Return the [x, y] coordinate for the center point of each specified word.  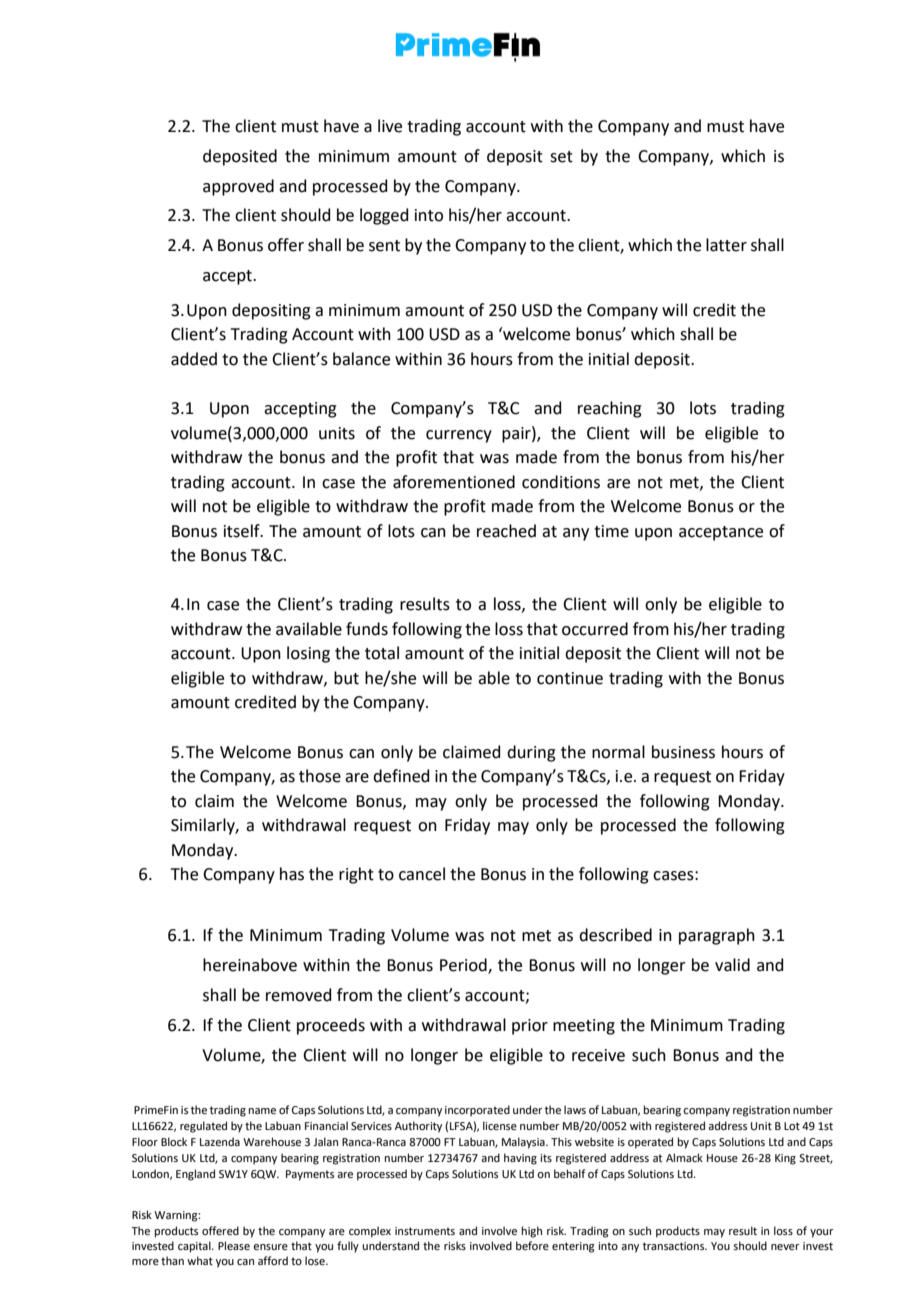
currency [459, 436]
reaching [610, 409]
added [194, 359]
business [683, 752]
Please [234, 1245]
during [531, 753]
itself [243, 531]
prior [530, 1027]
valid [732, 965]
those [320, 776]
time [611, 531]
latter [726, 245]
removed [299, 995]
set [561, 157]
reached [506, 531]
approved [238, 187]
